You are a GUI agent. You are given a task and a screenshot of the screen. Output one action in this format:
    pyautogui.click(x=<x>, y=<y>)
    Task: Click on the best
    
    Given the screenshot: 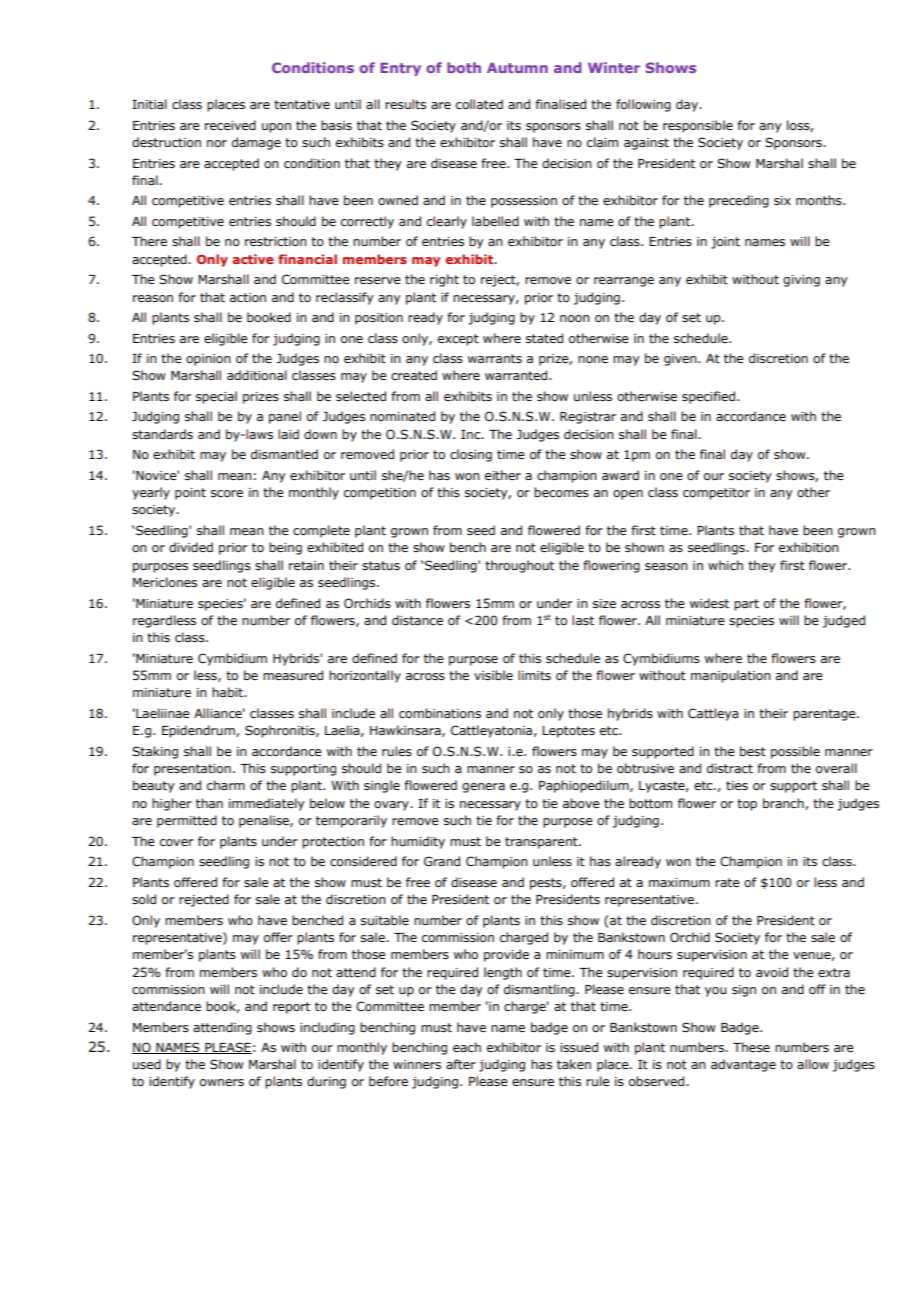 What is the action you would take?
    pyautogui.click(x=753, y=751)
